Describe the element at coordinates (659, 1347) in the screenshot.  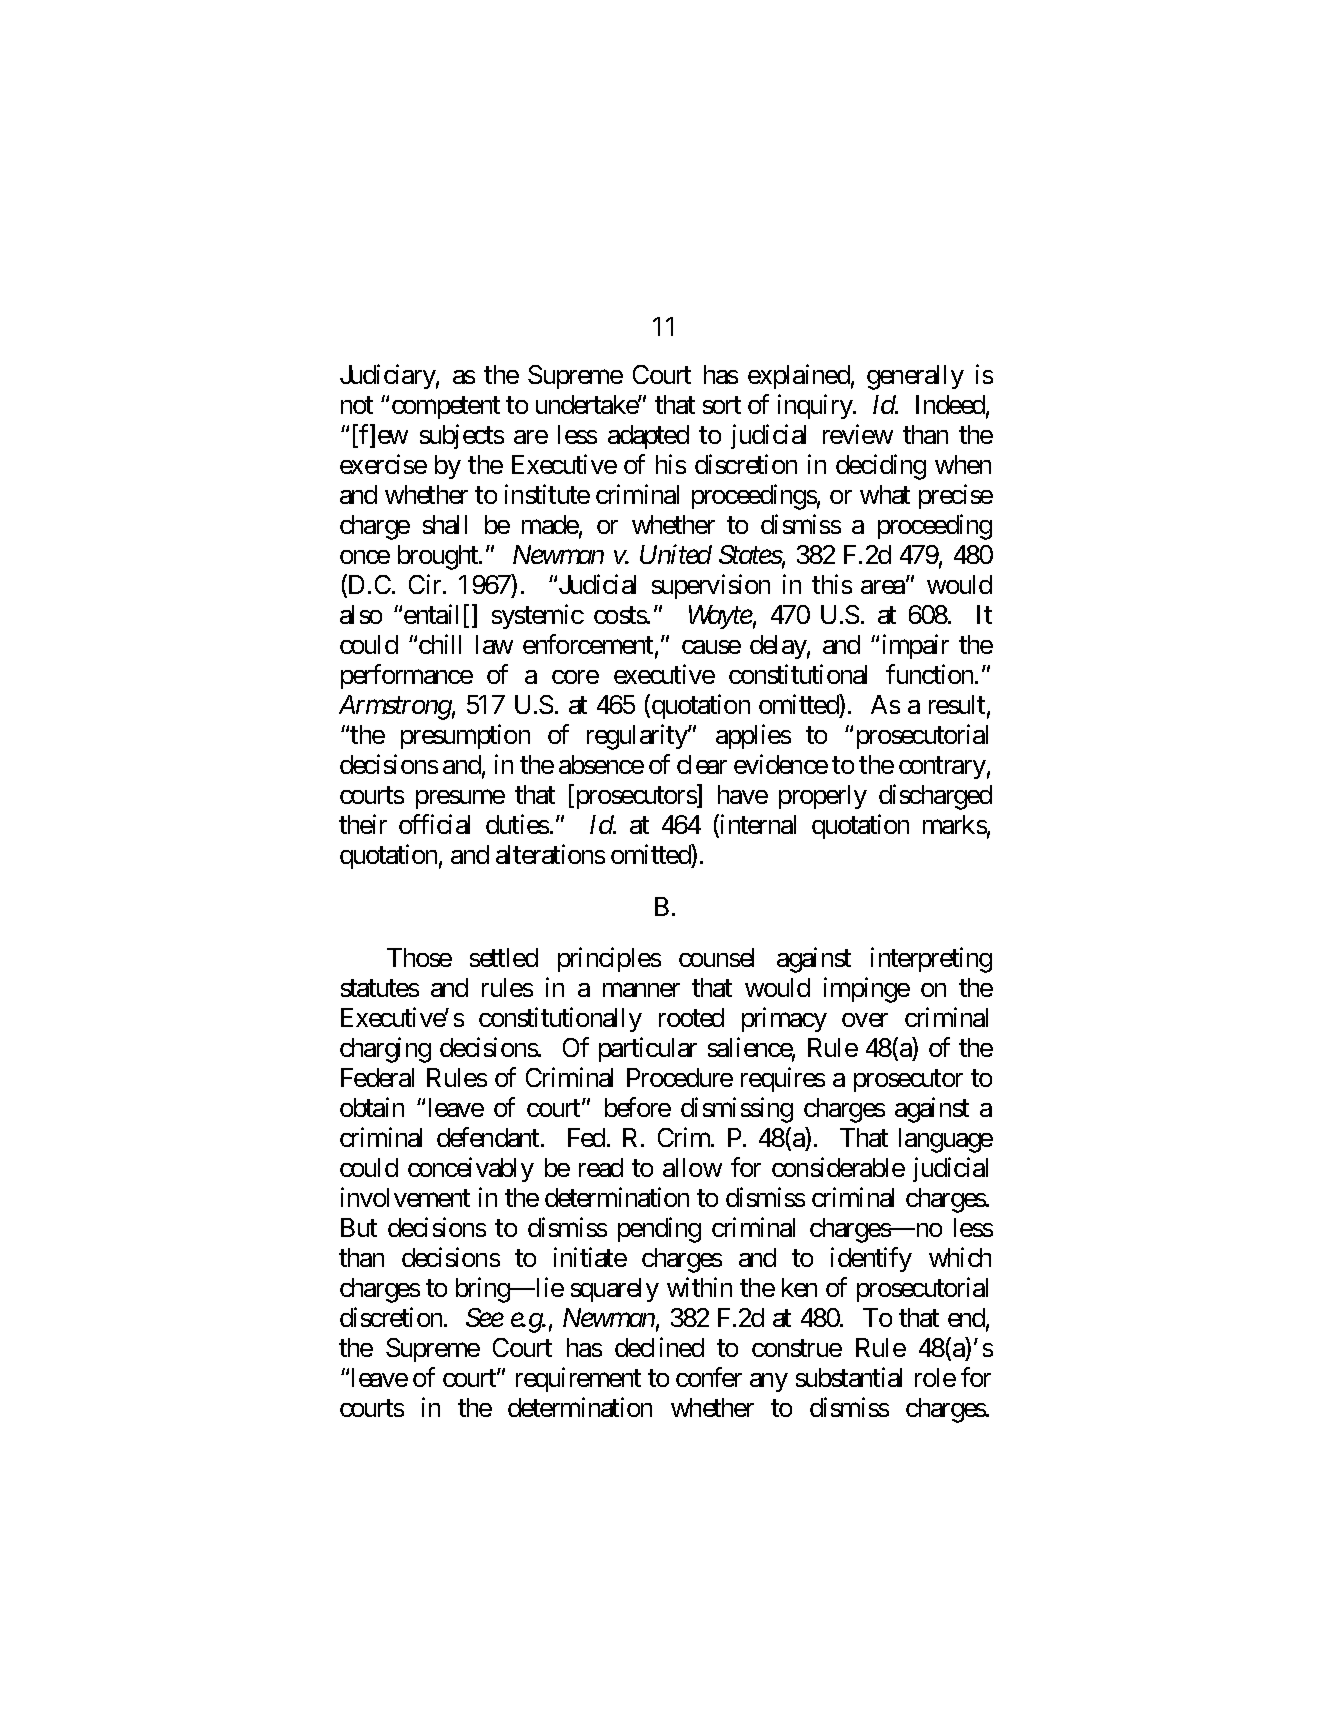
I see `declined` at that location.
